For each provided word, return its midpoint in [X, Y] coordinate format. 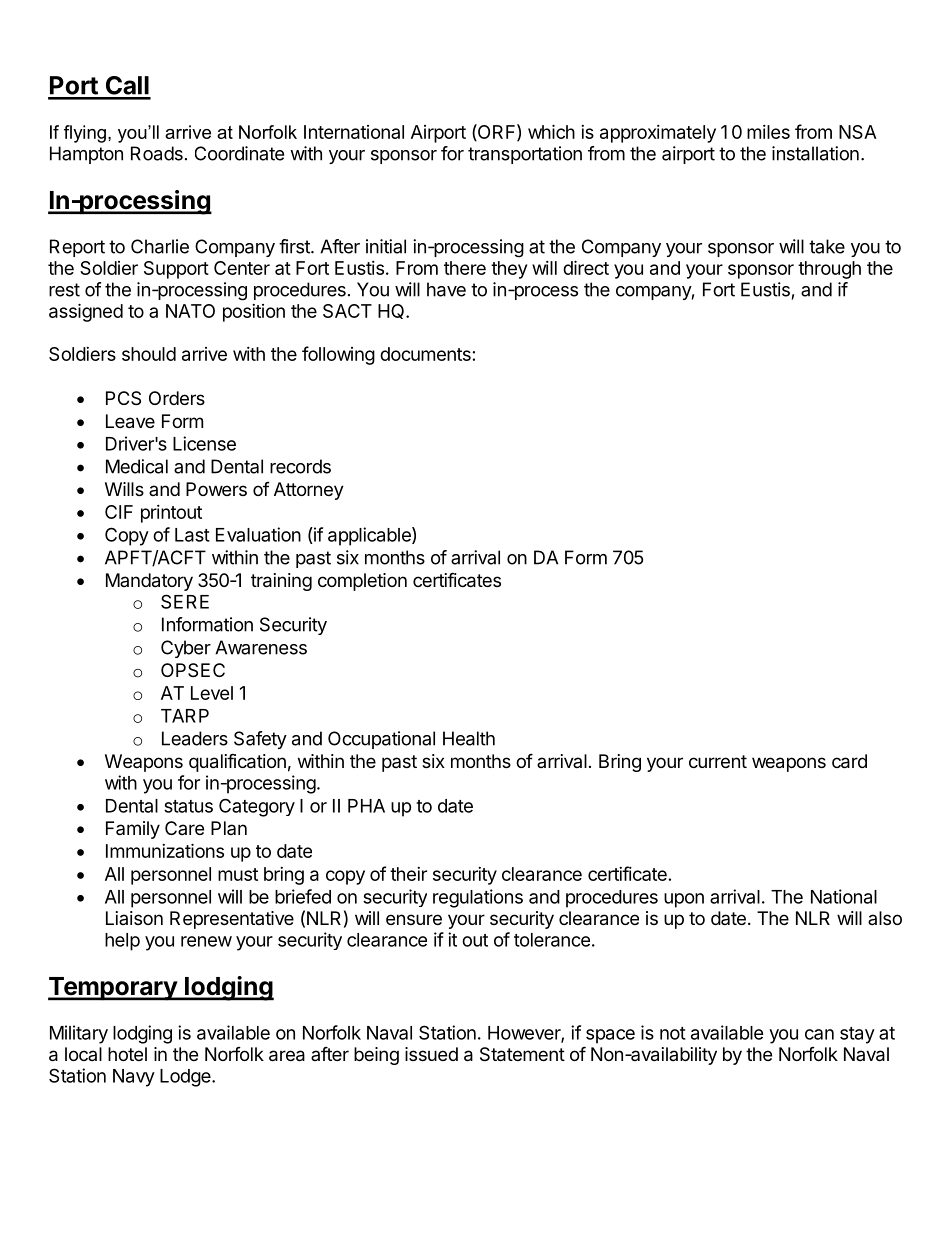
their [408, 874]
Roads [157, 153]
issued [431, 1054]
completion [362, 582]
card [849, 761]
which [551, 131]
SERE [185, 601]
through [829, 270]
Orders [177, 398]
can [819, 1034]
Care [184, 828]
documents [425, 354]
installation [815, 153]
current [718, 761]
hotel [127, 1054]
